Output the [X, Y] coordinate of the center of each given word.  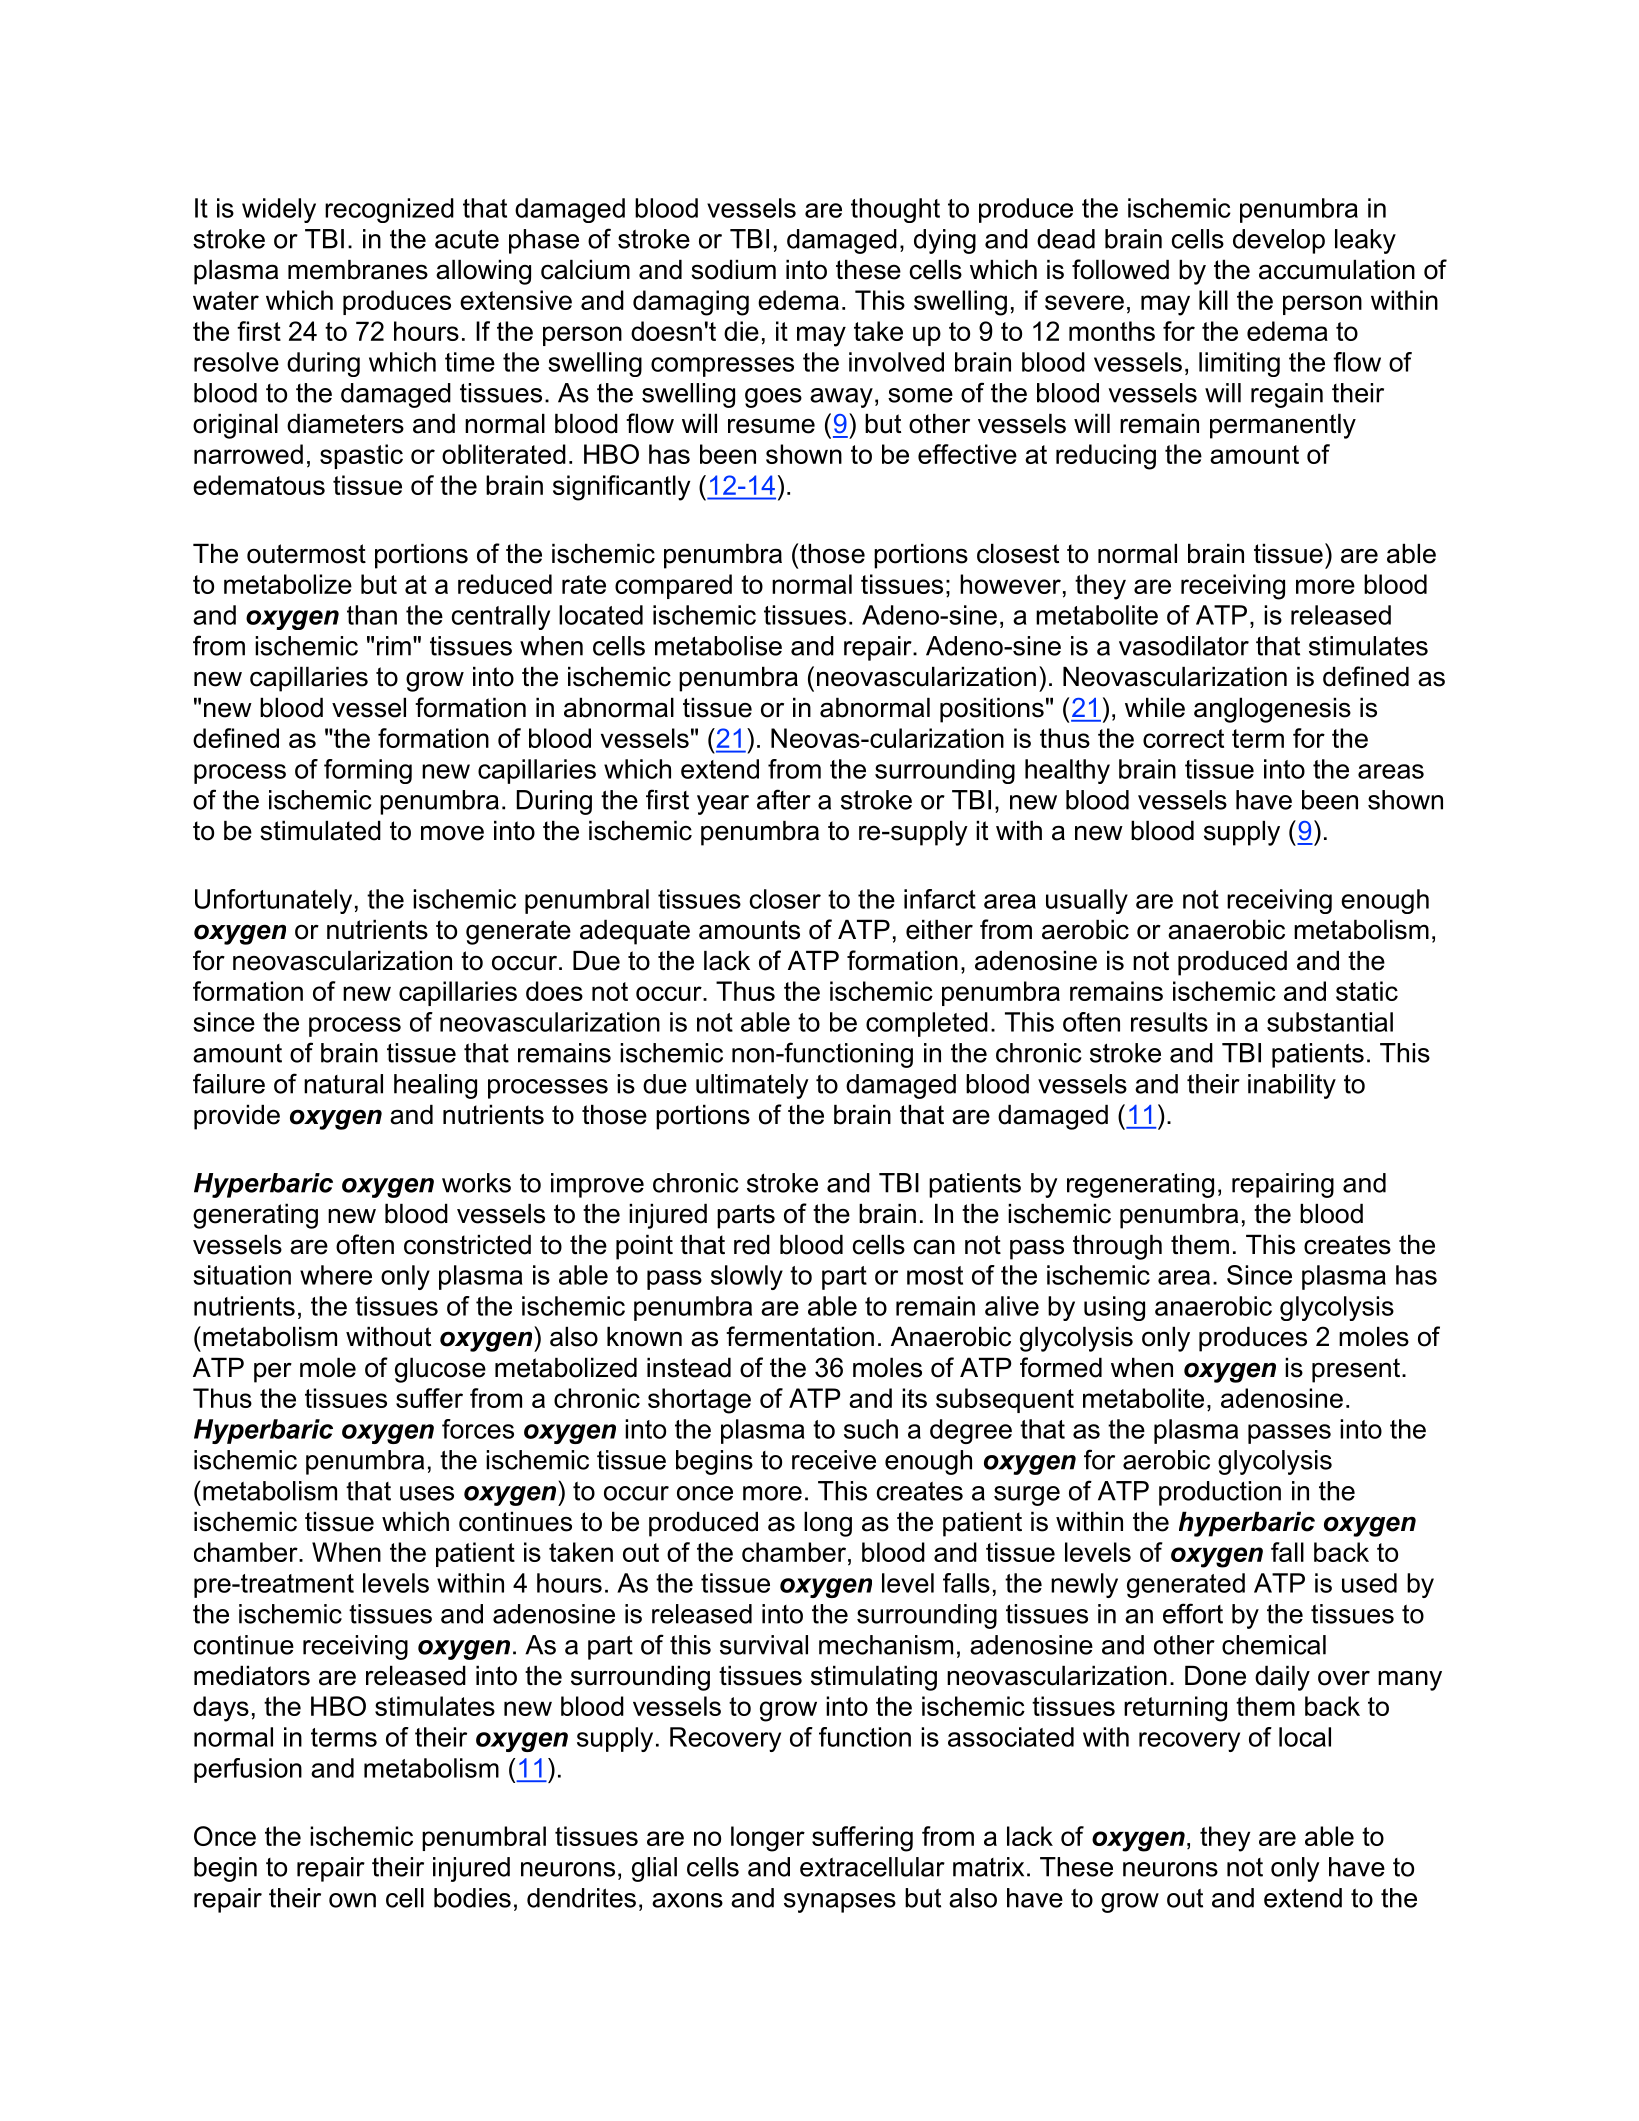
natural [343, 1084]
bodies [472, 1898]
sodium [733, 269]
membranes [358, 269]
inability [1292, 1086]
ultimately [752, 1086]
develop [1279, 241]
